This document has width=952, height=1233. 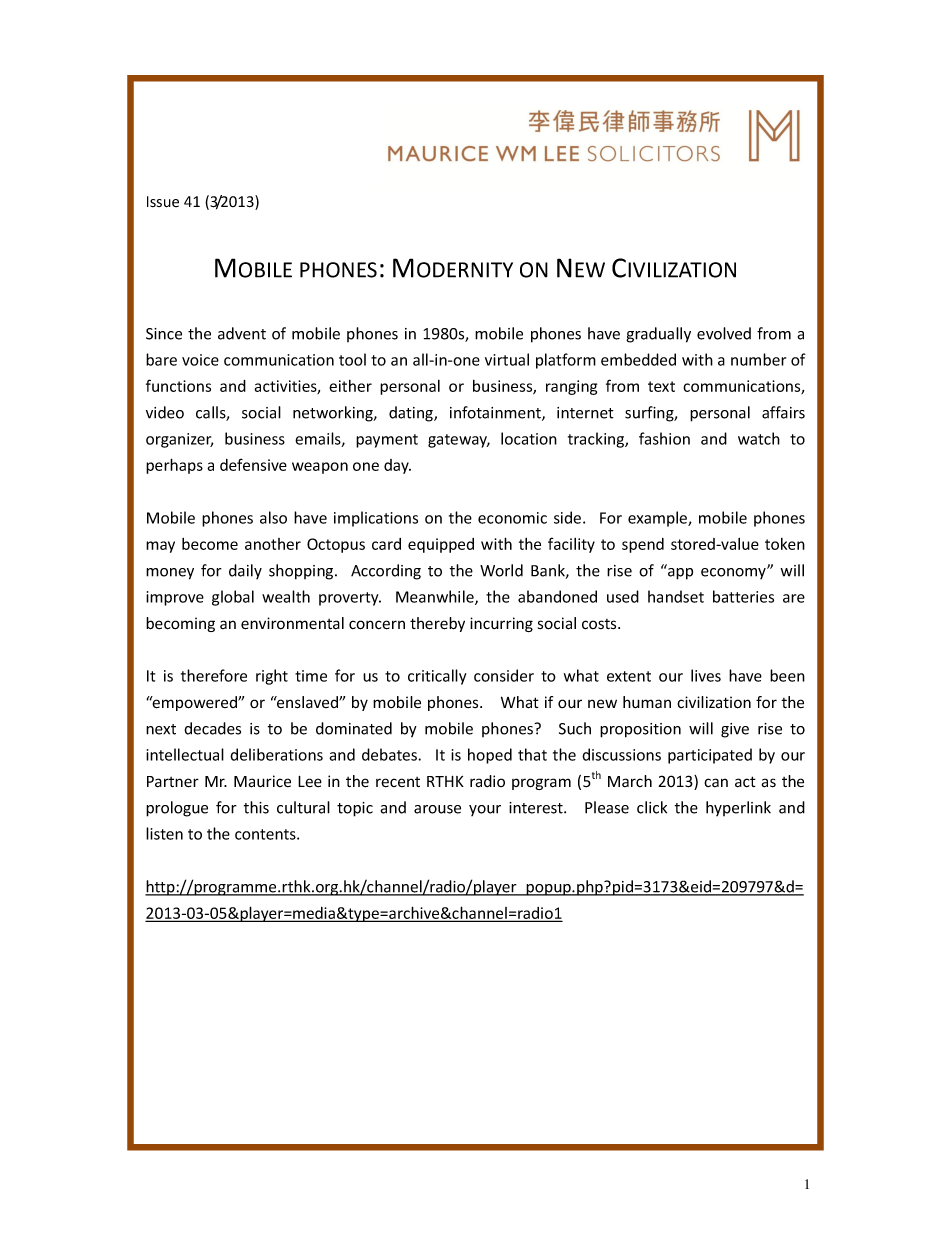 I want to click on your, so click(x=485, y=810).
